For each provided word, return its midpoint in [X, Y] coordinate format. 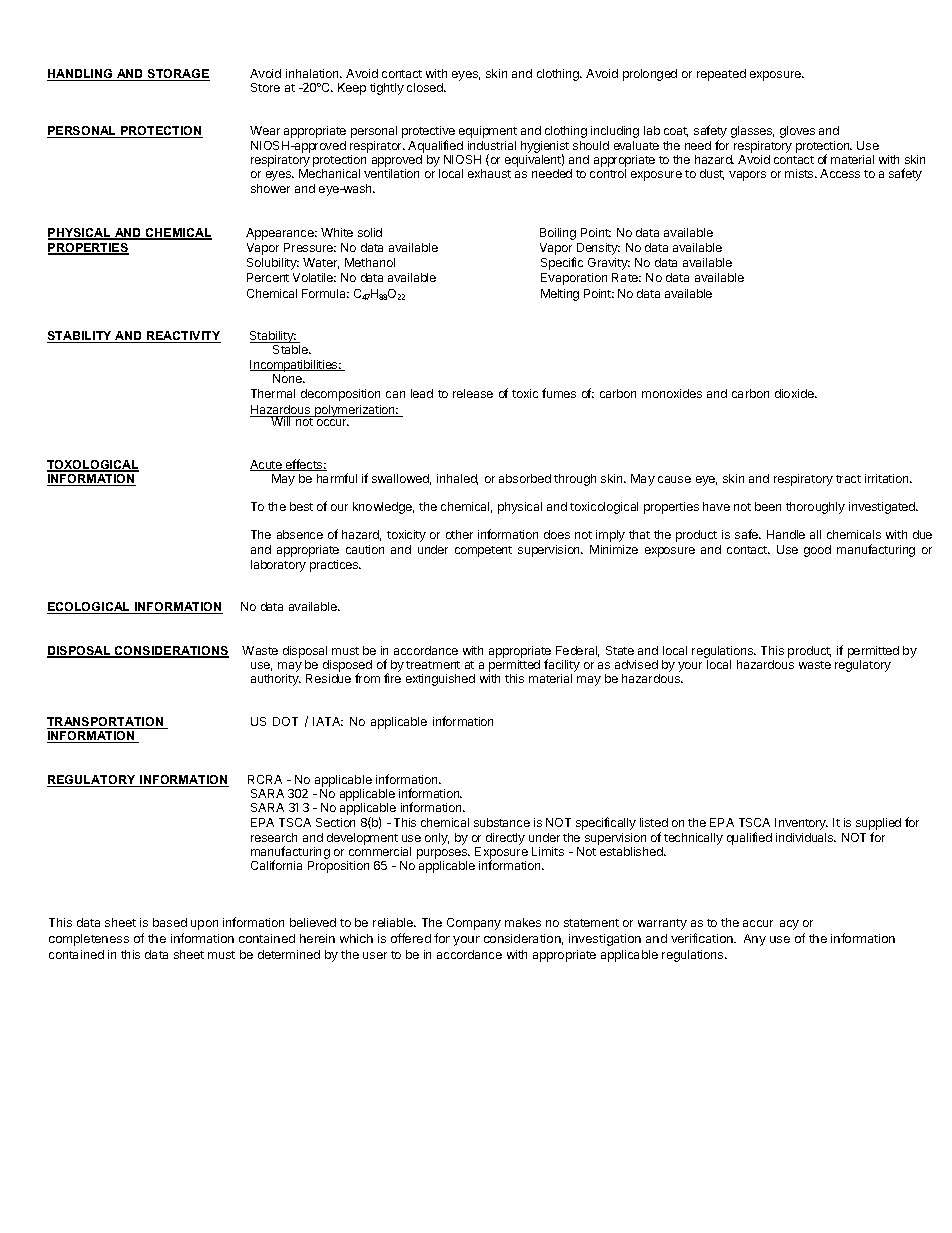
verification [703, 938]
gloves [797, 132]
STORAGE [178, 75]
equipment [488, 132]
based [170, 922]
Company [474, 924]
